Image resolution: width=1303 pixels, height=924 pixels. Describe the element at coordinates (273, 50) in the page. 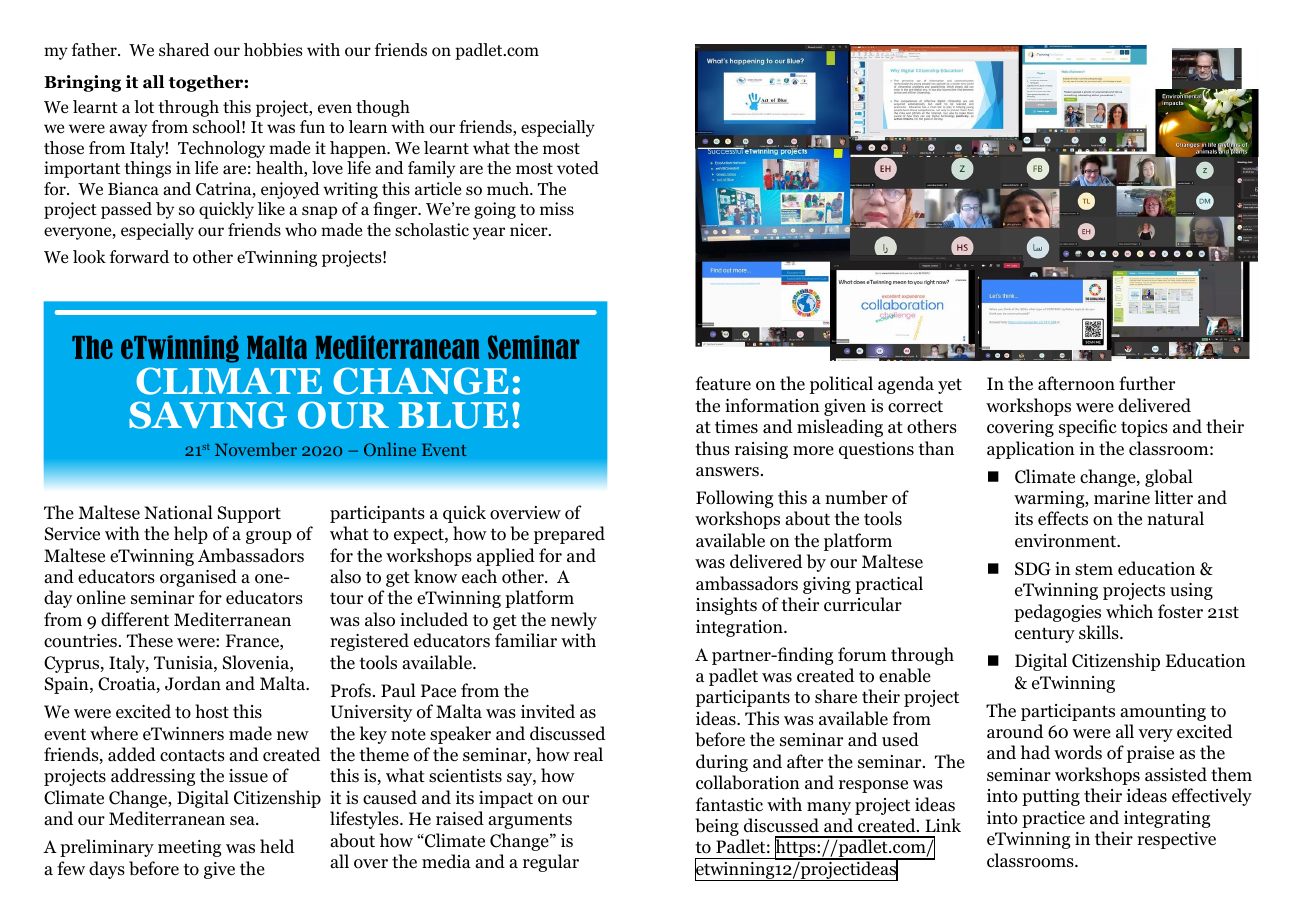

I see `hobbies` at that location.
